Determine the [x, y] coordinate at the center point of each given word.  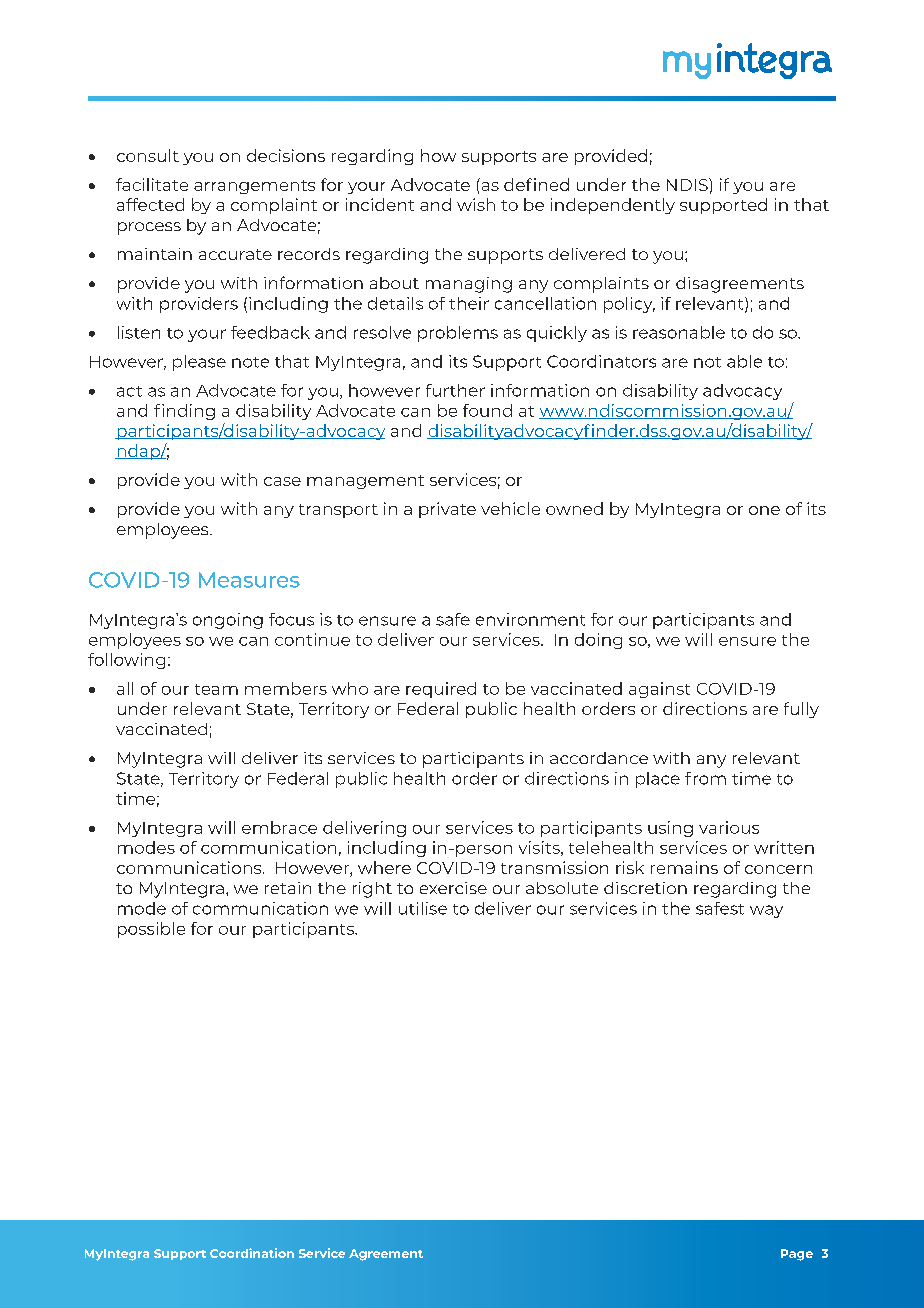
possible [151, 930]
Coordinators [601, 361]
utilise [423, 908]
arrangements [254, 187]
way [766, 911]
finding [184, 412]
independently [613, 206]
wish [476, 204]
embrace [279, 827]
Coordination [252, 1253]
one [764, 510]
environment [530, 619]
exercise [453, 888]
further [455, 390]
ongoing [228, 621]
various [729, 827]
